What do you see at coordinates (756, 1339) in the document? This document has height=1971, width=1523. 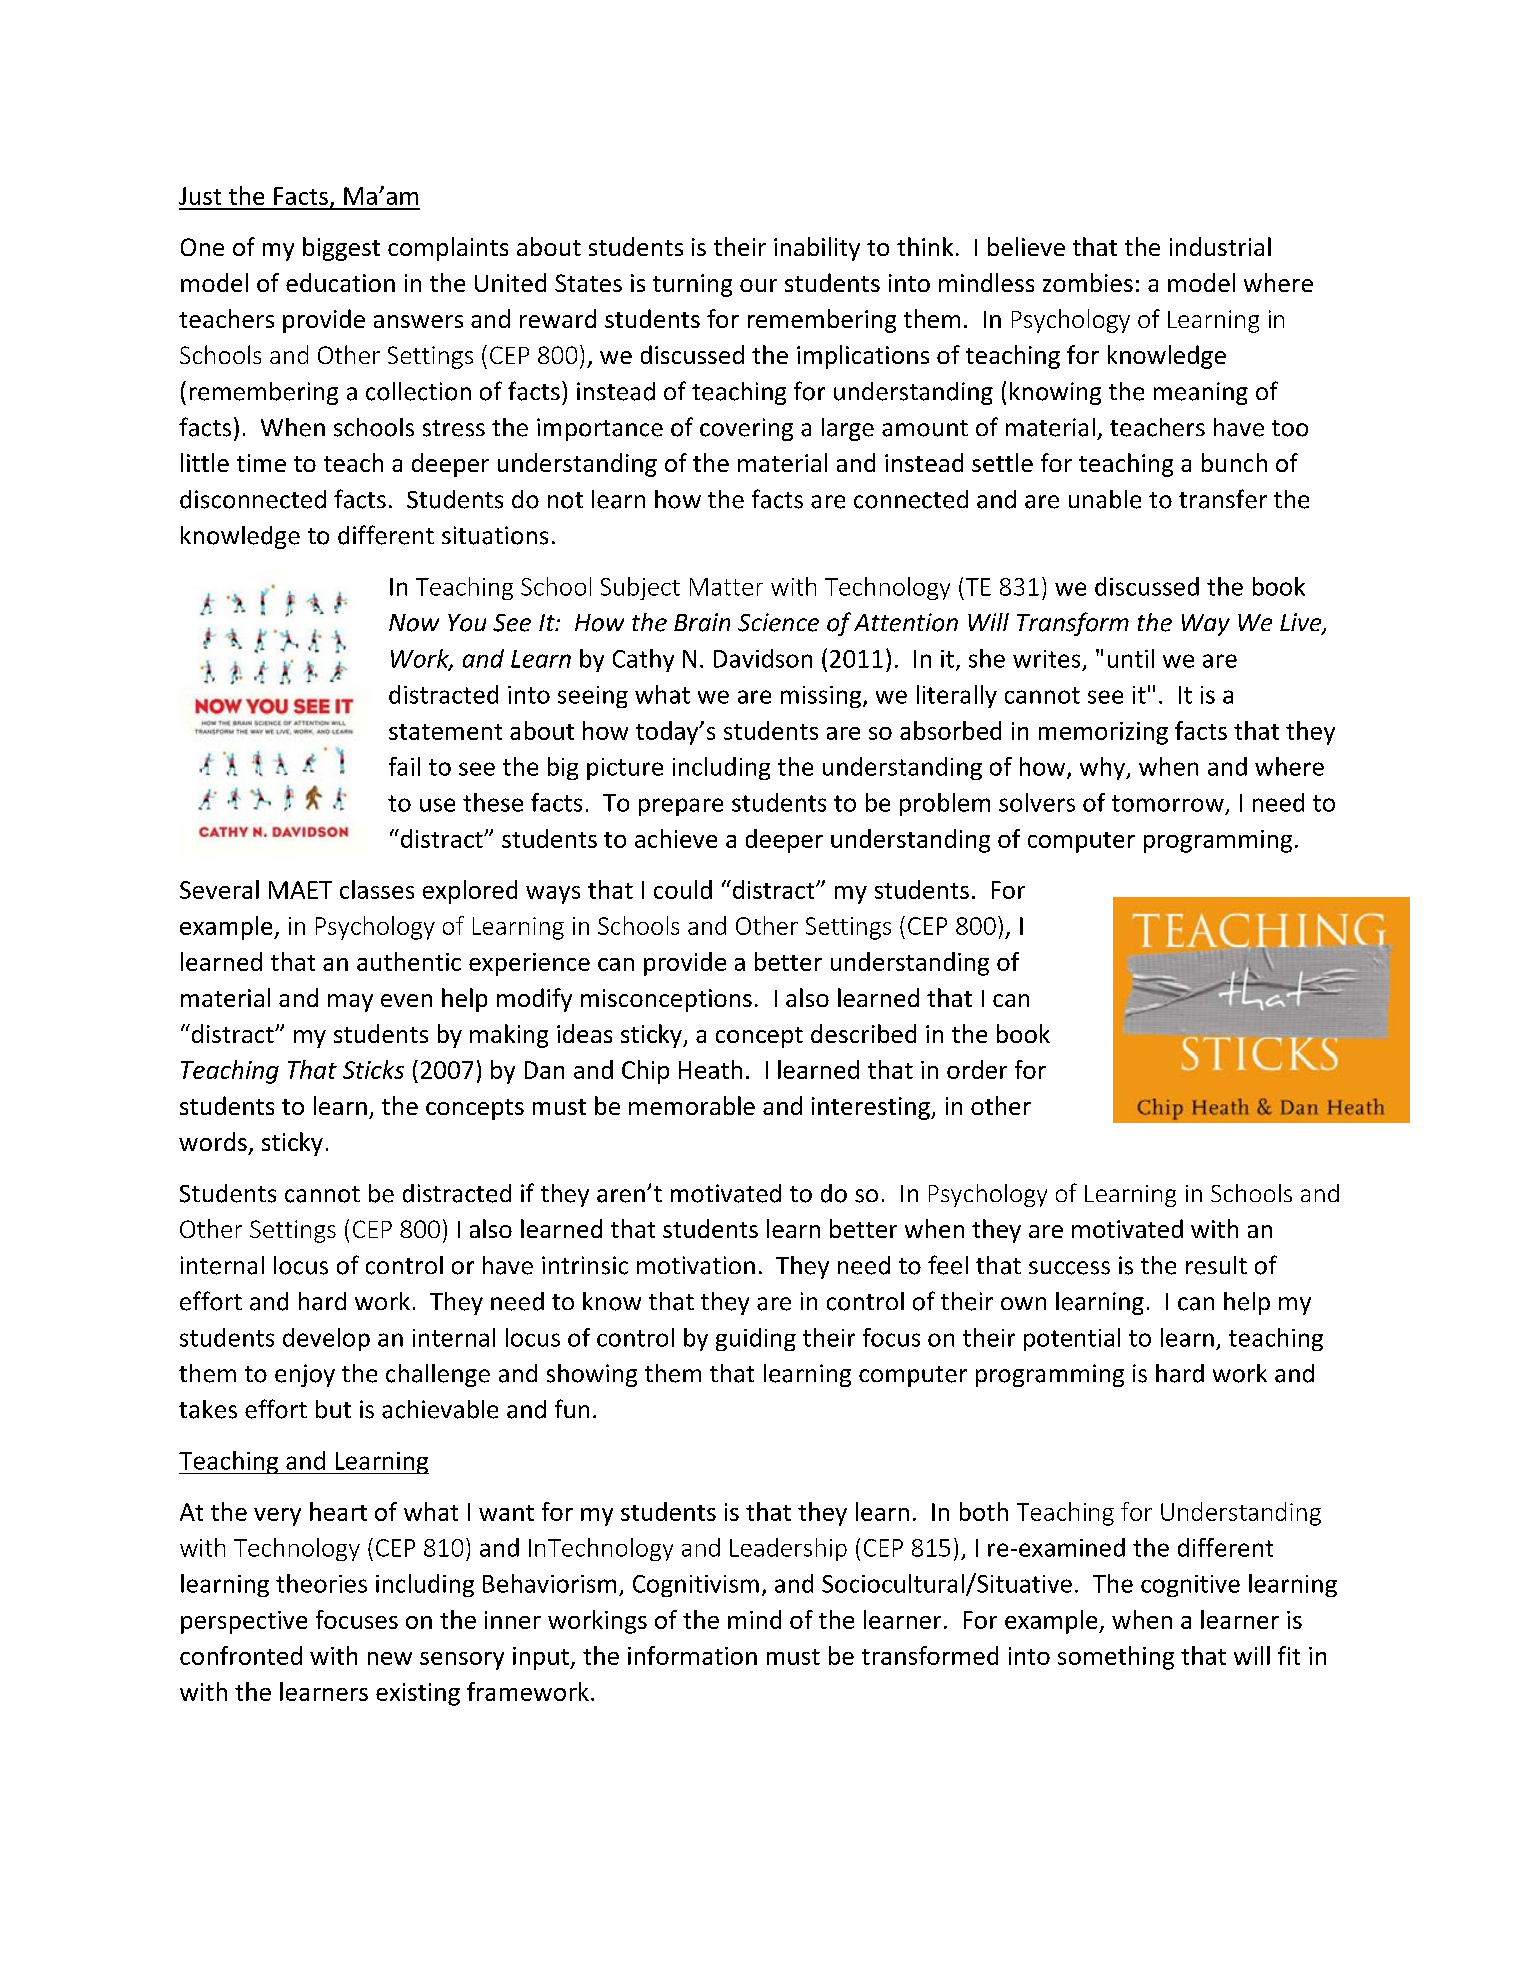 I see `guiding` at bounding box center [756, 1339].
